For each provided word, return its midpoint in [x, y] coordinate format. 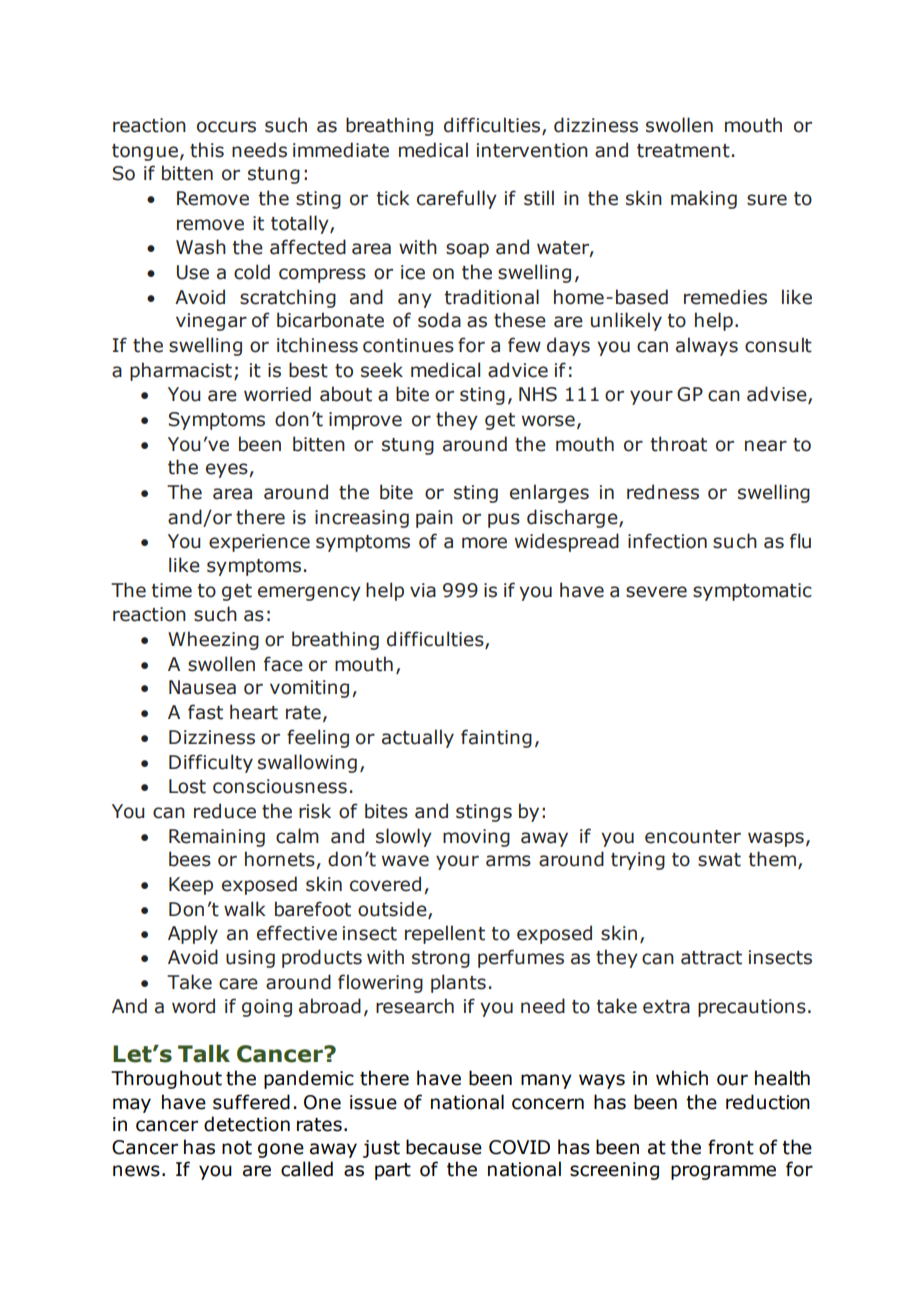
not [237, 1148]
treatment [683, 151]
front [731, 1147]
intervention [532, 150]
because [444, 1147]
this [207, 150]
